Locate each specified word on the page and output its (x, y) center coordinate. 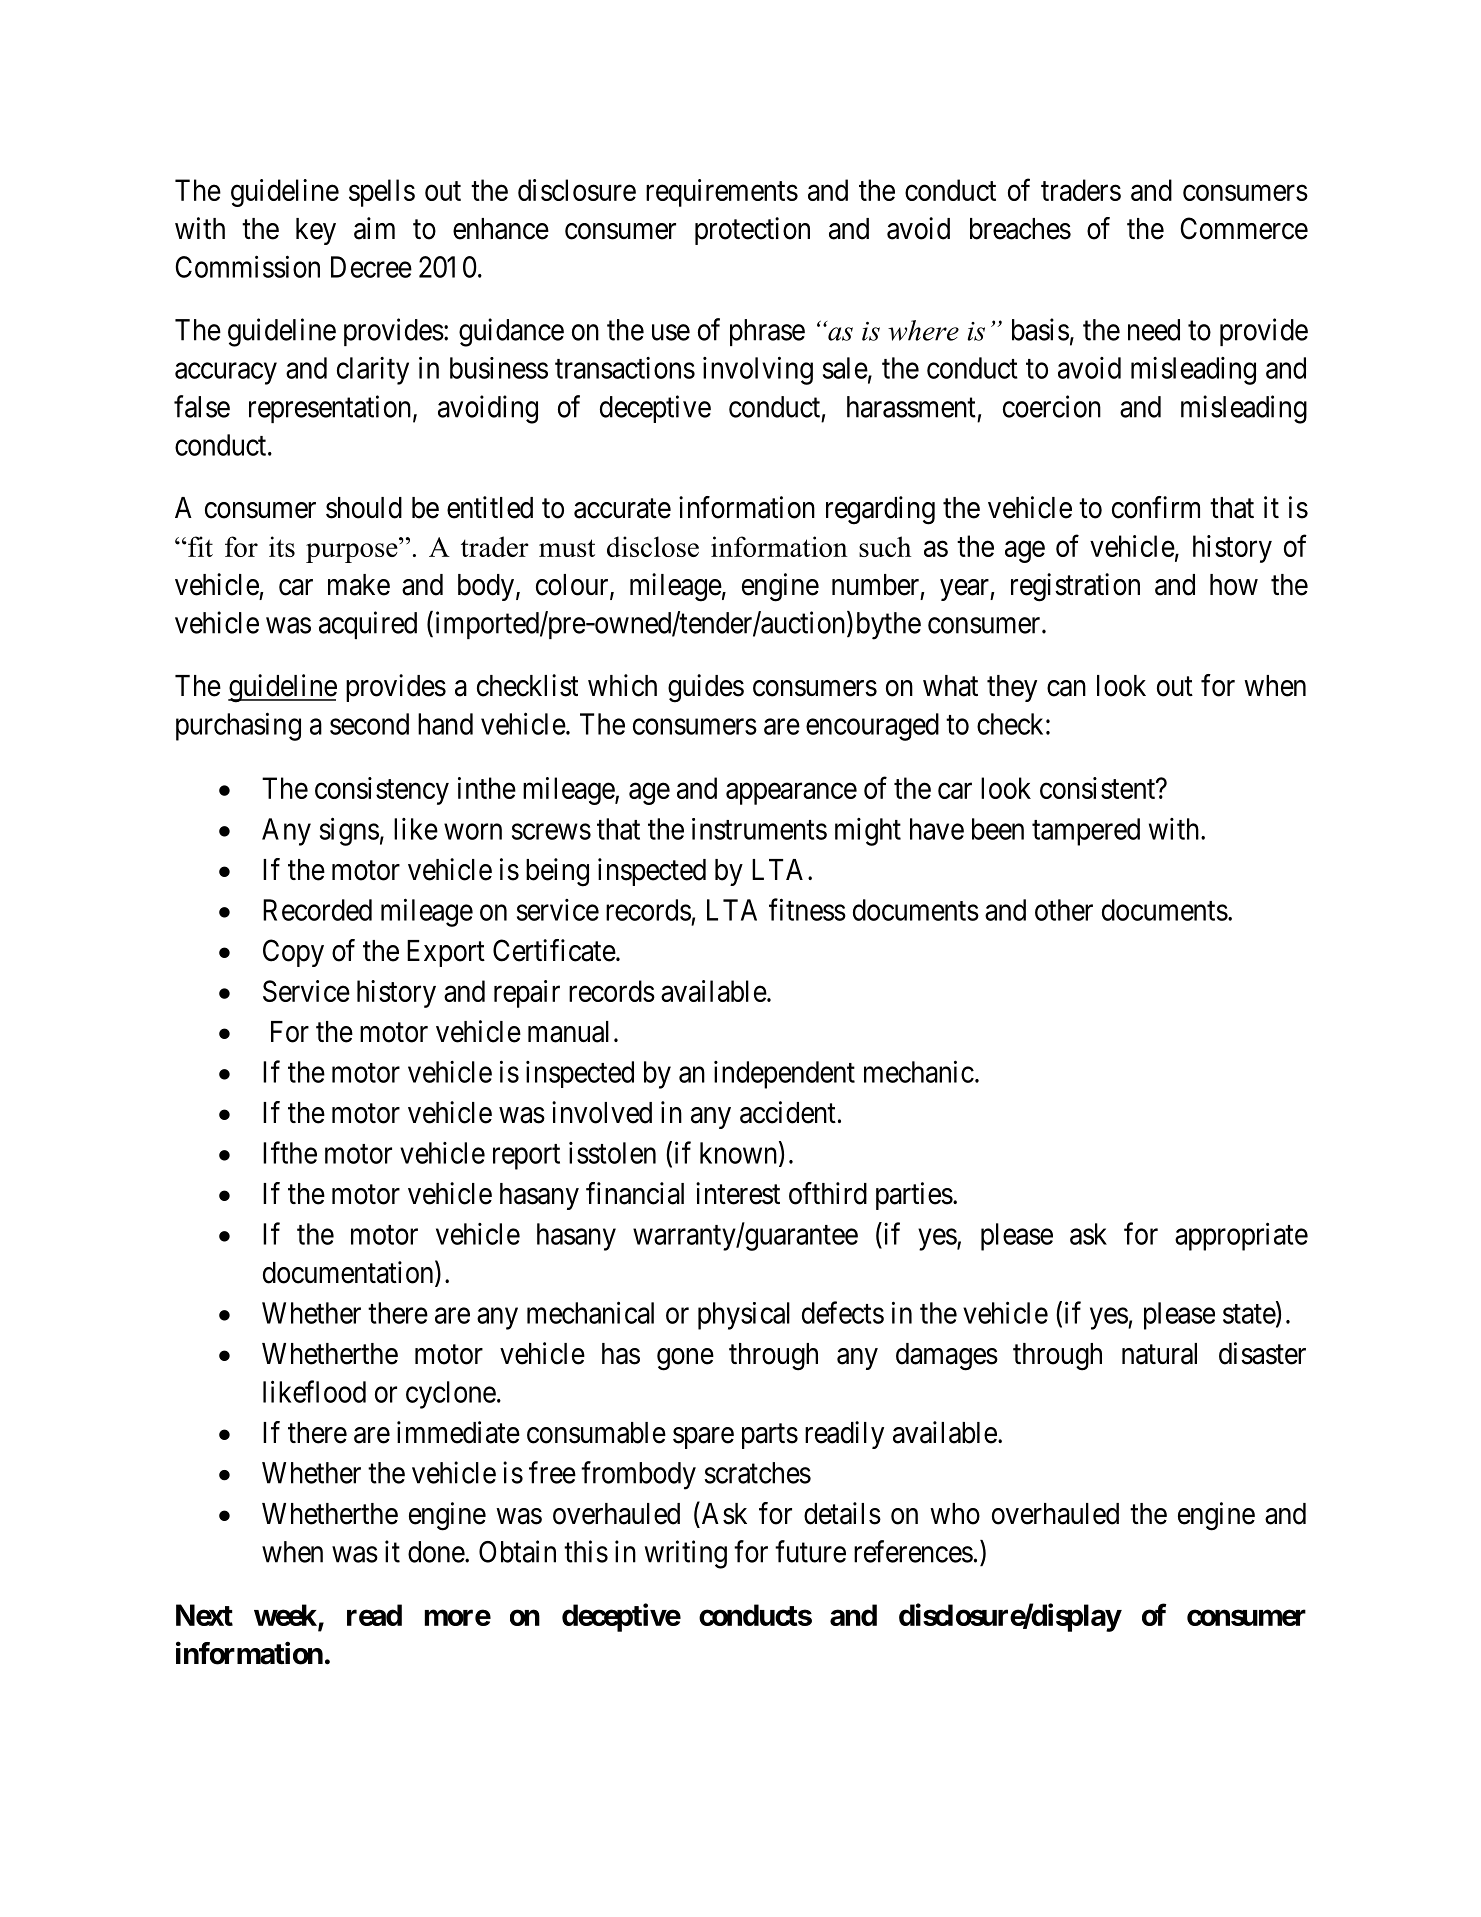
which (622, 685)
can (1066, 688)
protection (752, 231)
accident (788, 1112)
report (526, 1157)
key (316, 231)
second (369, 724)
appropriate (1241, 1236)
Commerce (1244, 228)
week (286, 1616)
